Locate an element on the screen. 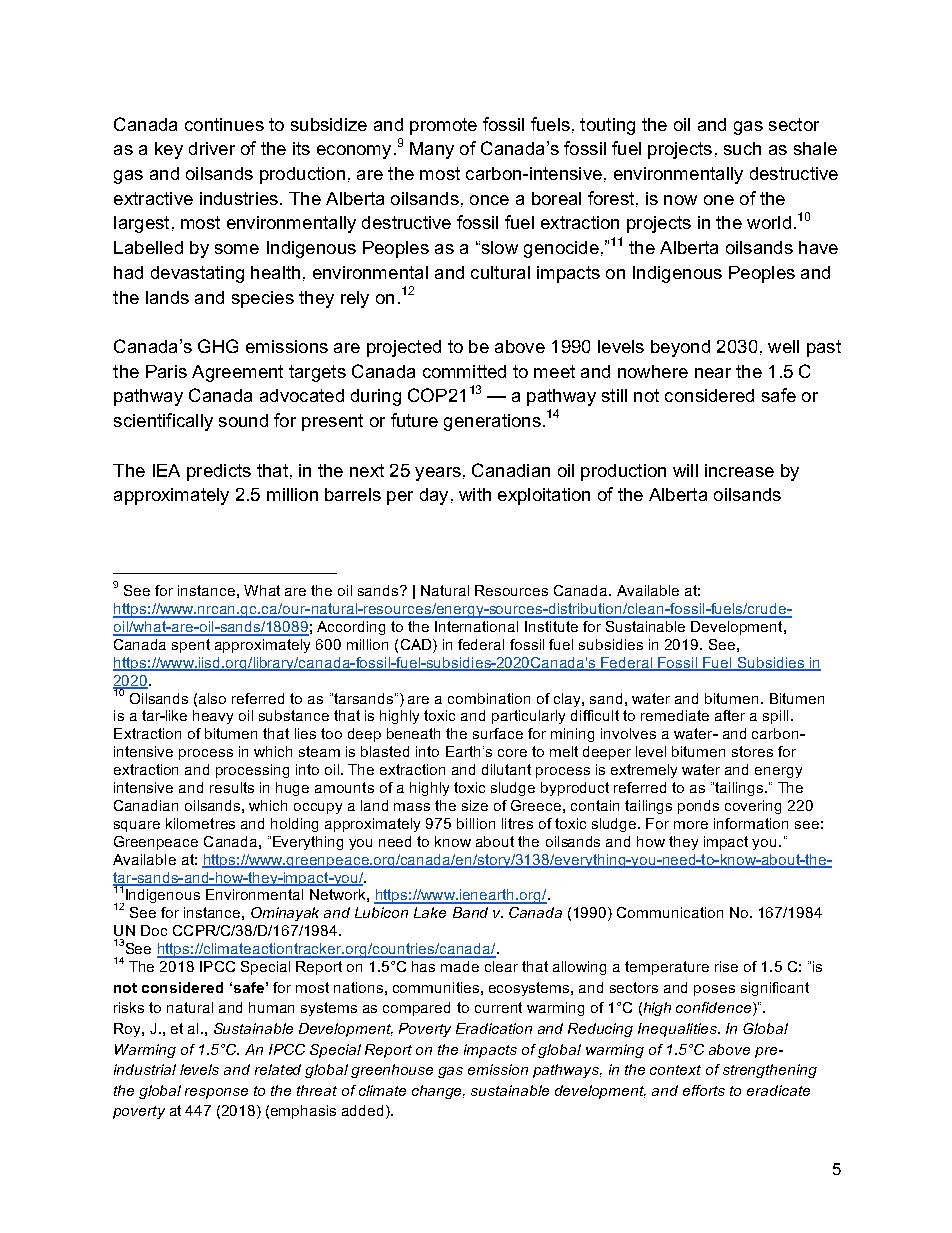 This screenshot has width=952, height=1233. billion is located at coordinates (476, 823).
